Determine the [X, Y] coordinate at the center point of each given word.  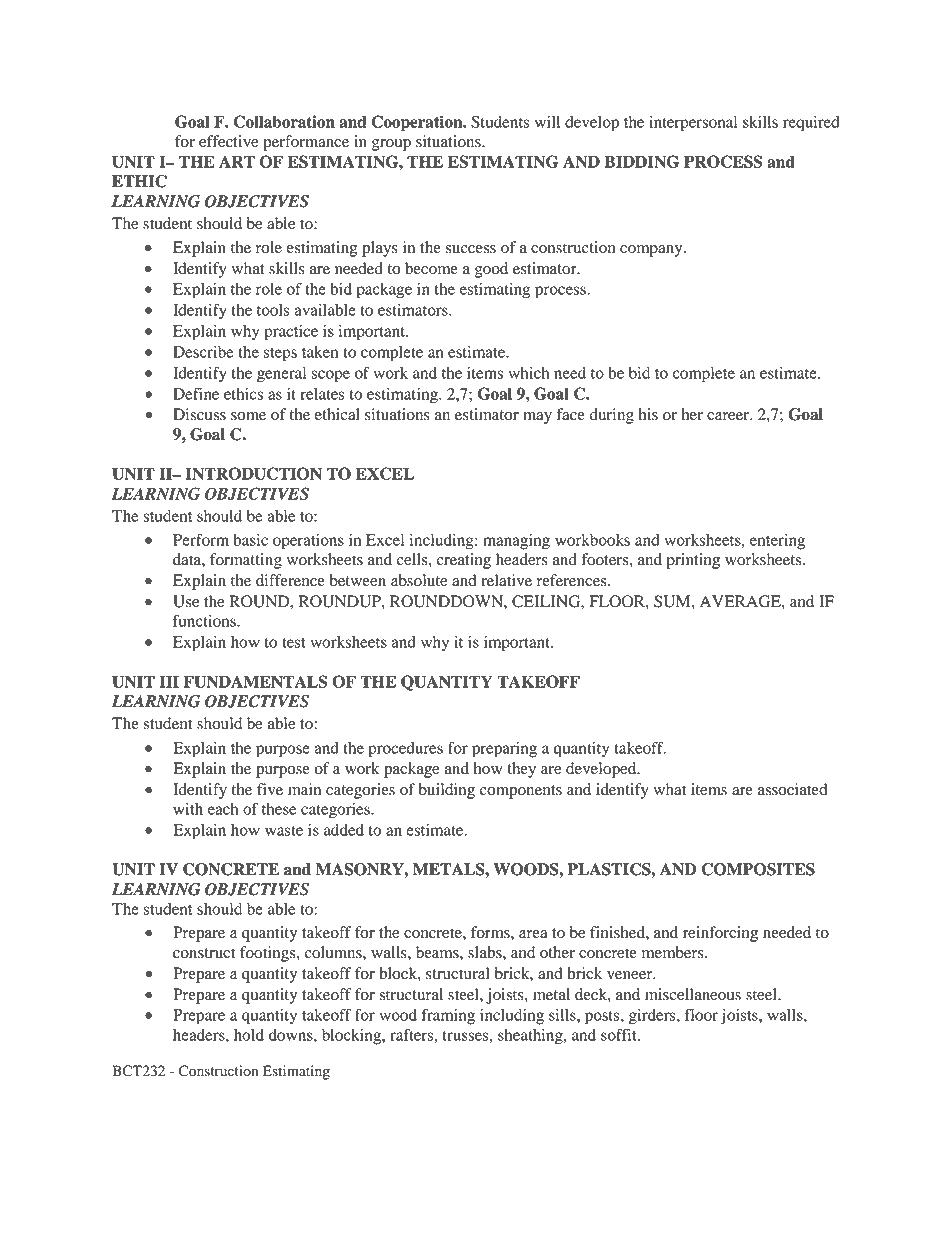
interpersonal [693, 124]
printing [693, 561]
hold [249, 1035]
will [547, 122]
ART [237, 161]
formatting [246, 561]
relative [506, 580]
